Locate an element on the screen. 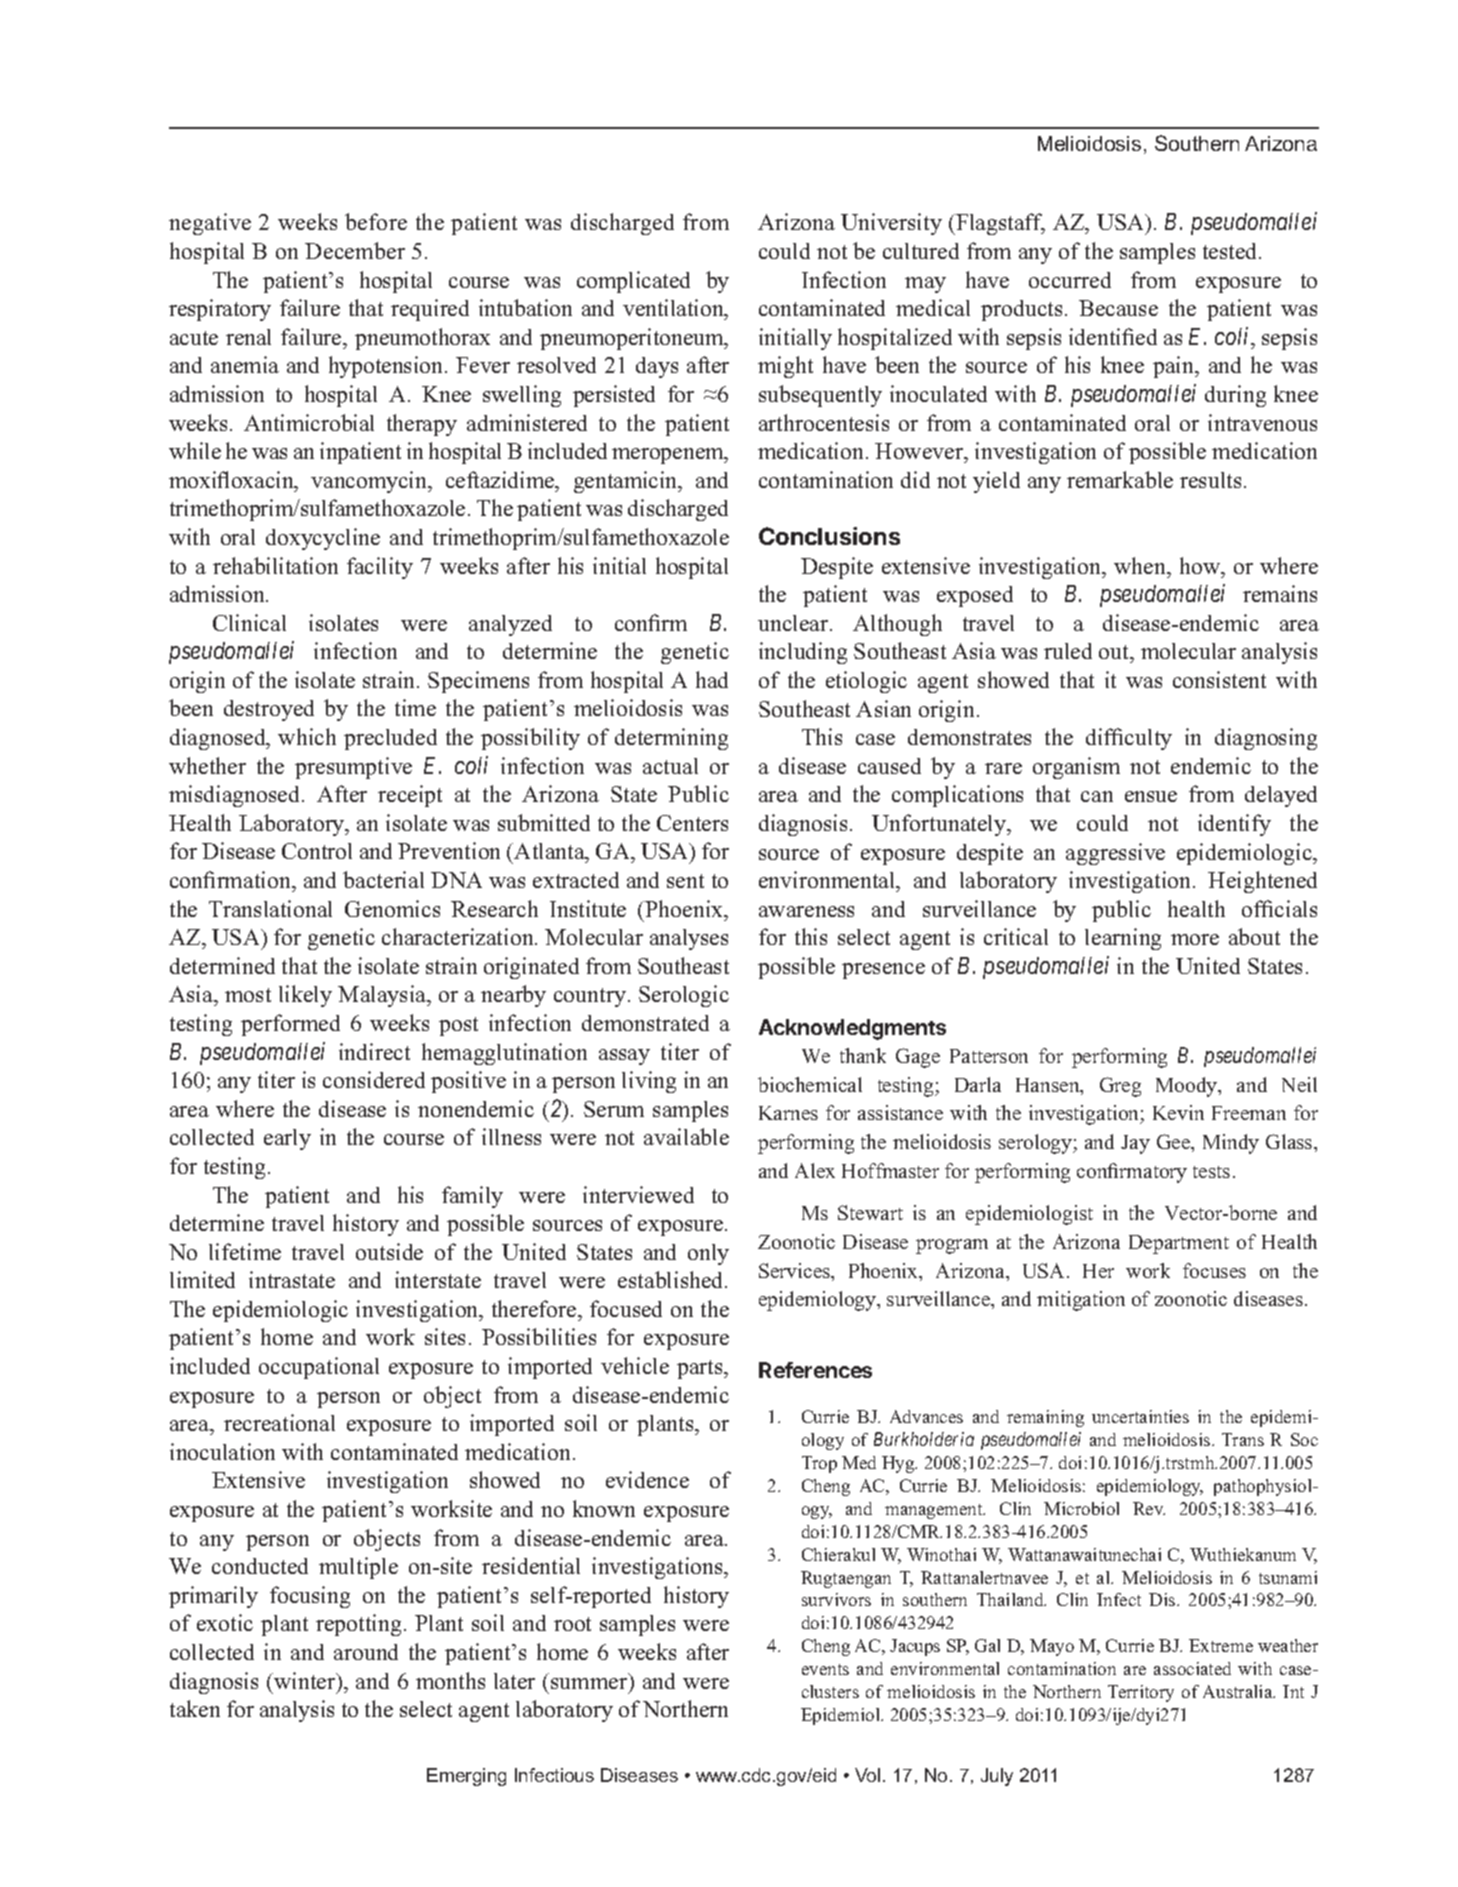  Territory is located at coordinates (1141, 1693).
